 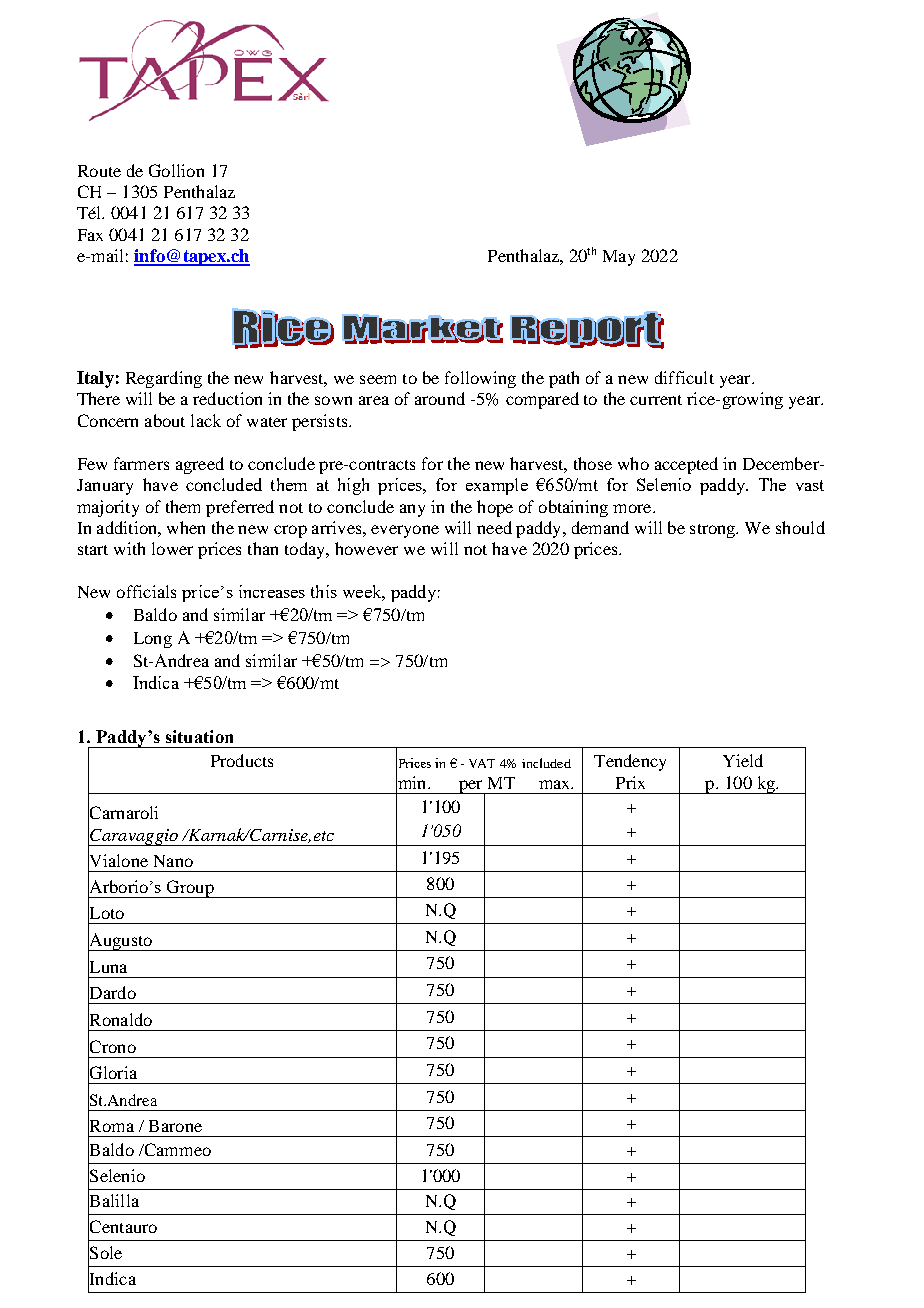 What do you see at coordinates (175, 1126) in the image?
I see `Barone` at bounding box center [175, 1126].
